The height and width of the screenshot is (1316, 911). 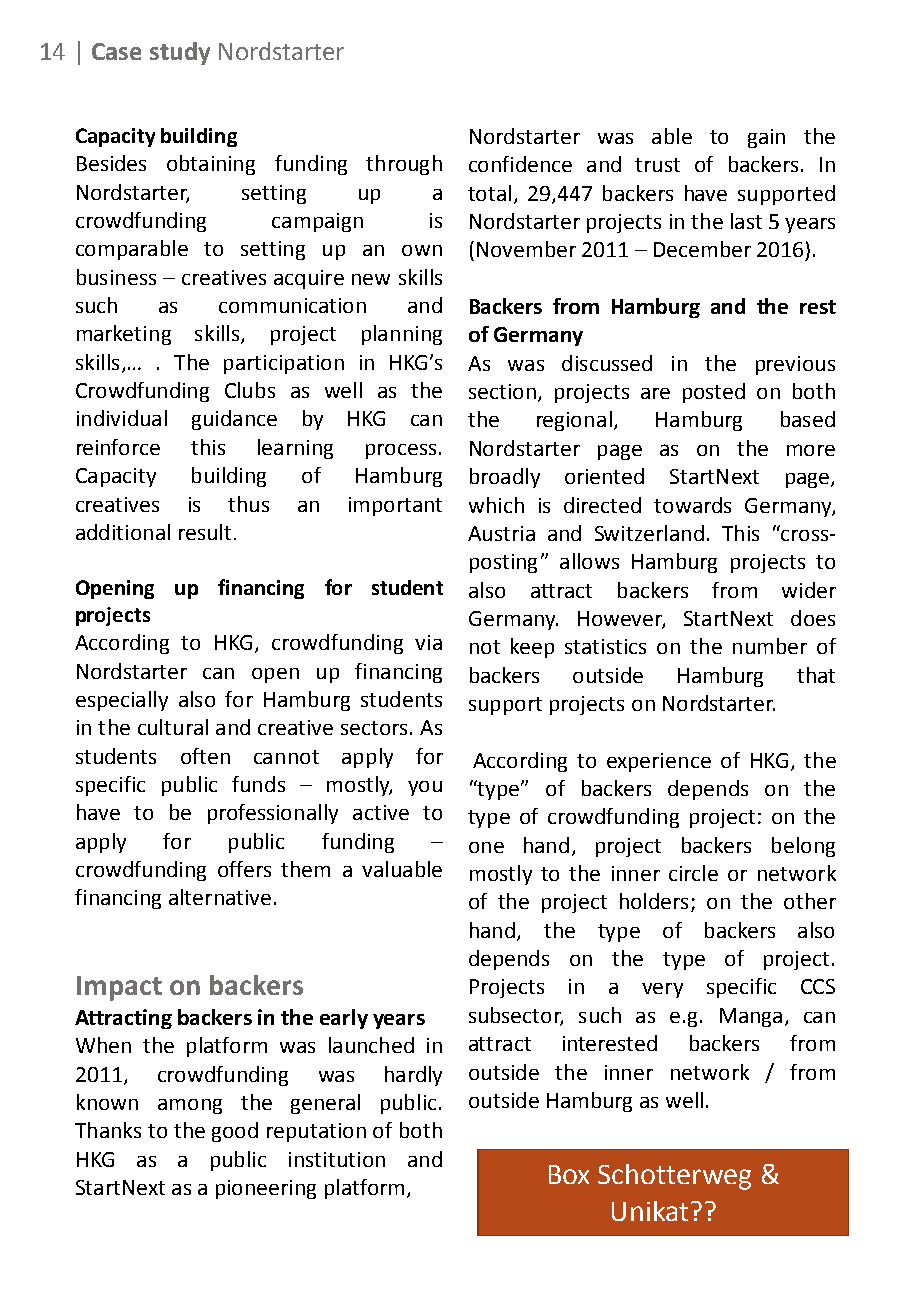 What do you see at coordinates (766, 138) in the screenshot?
I see `gain` at bounding box center [766, 138].
